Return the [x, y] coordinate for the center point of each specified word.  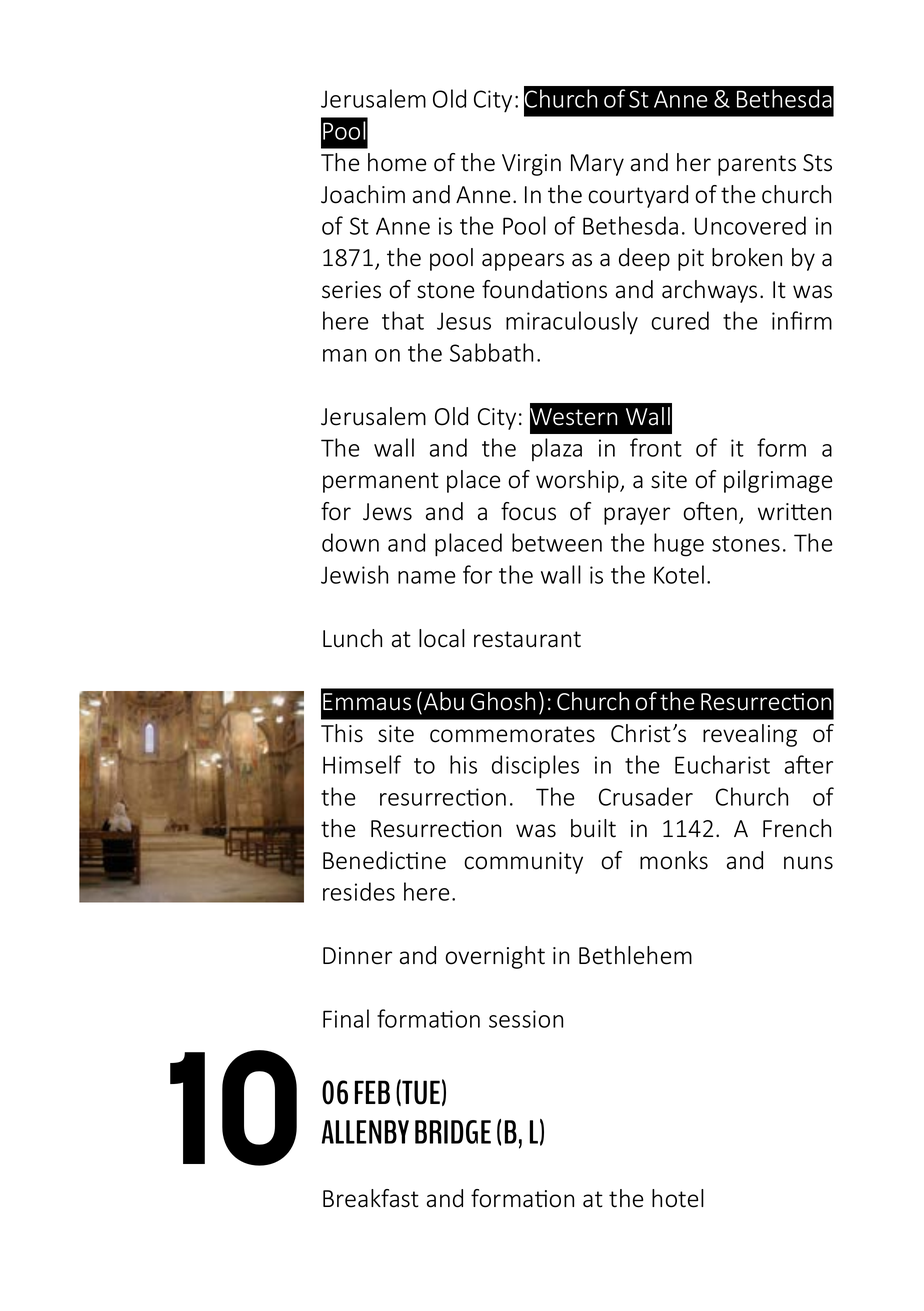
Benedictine [384, 860]
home [397, 162]
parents [757, 165]
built [593, 828]
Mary [597, 165]
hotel [678, 1198]
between [557, 542]
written [794, 512]
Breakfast [371, 1198]
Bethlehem [635, 955]
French [797, 828]
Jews [387, 512]
